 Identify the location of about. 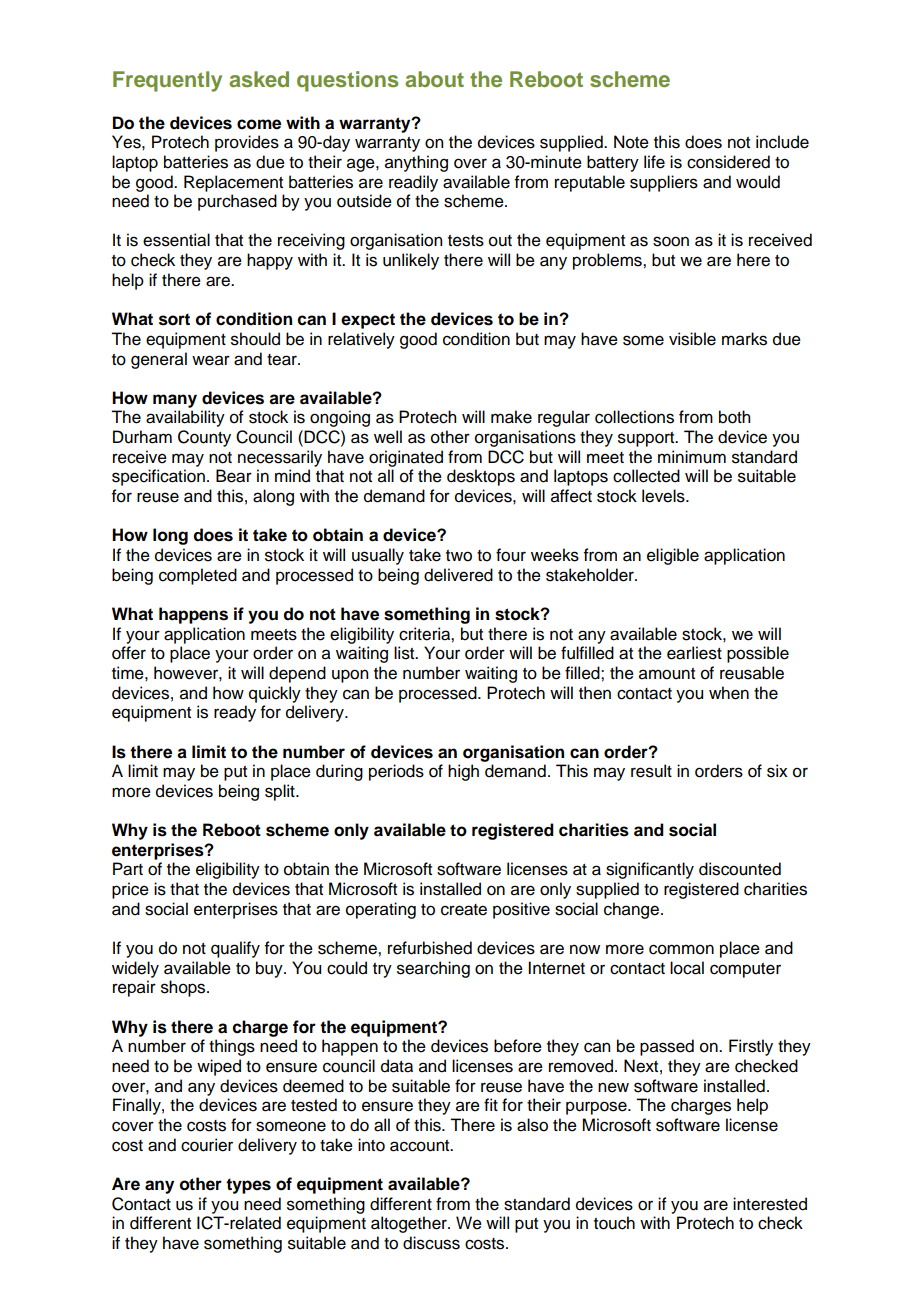
(434, 79).
